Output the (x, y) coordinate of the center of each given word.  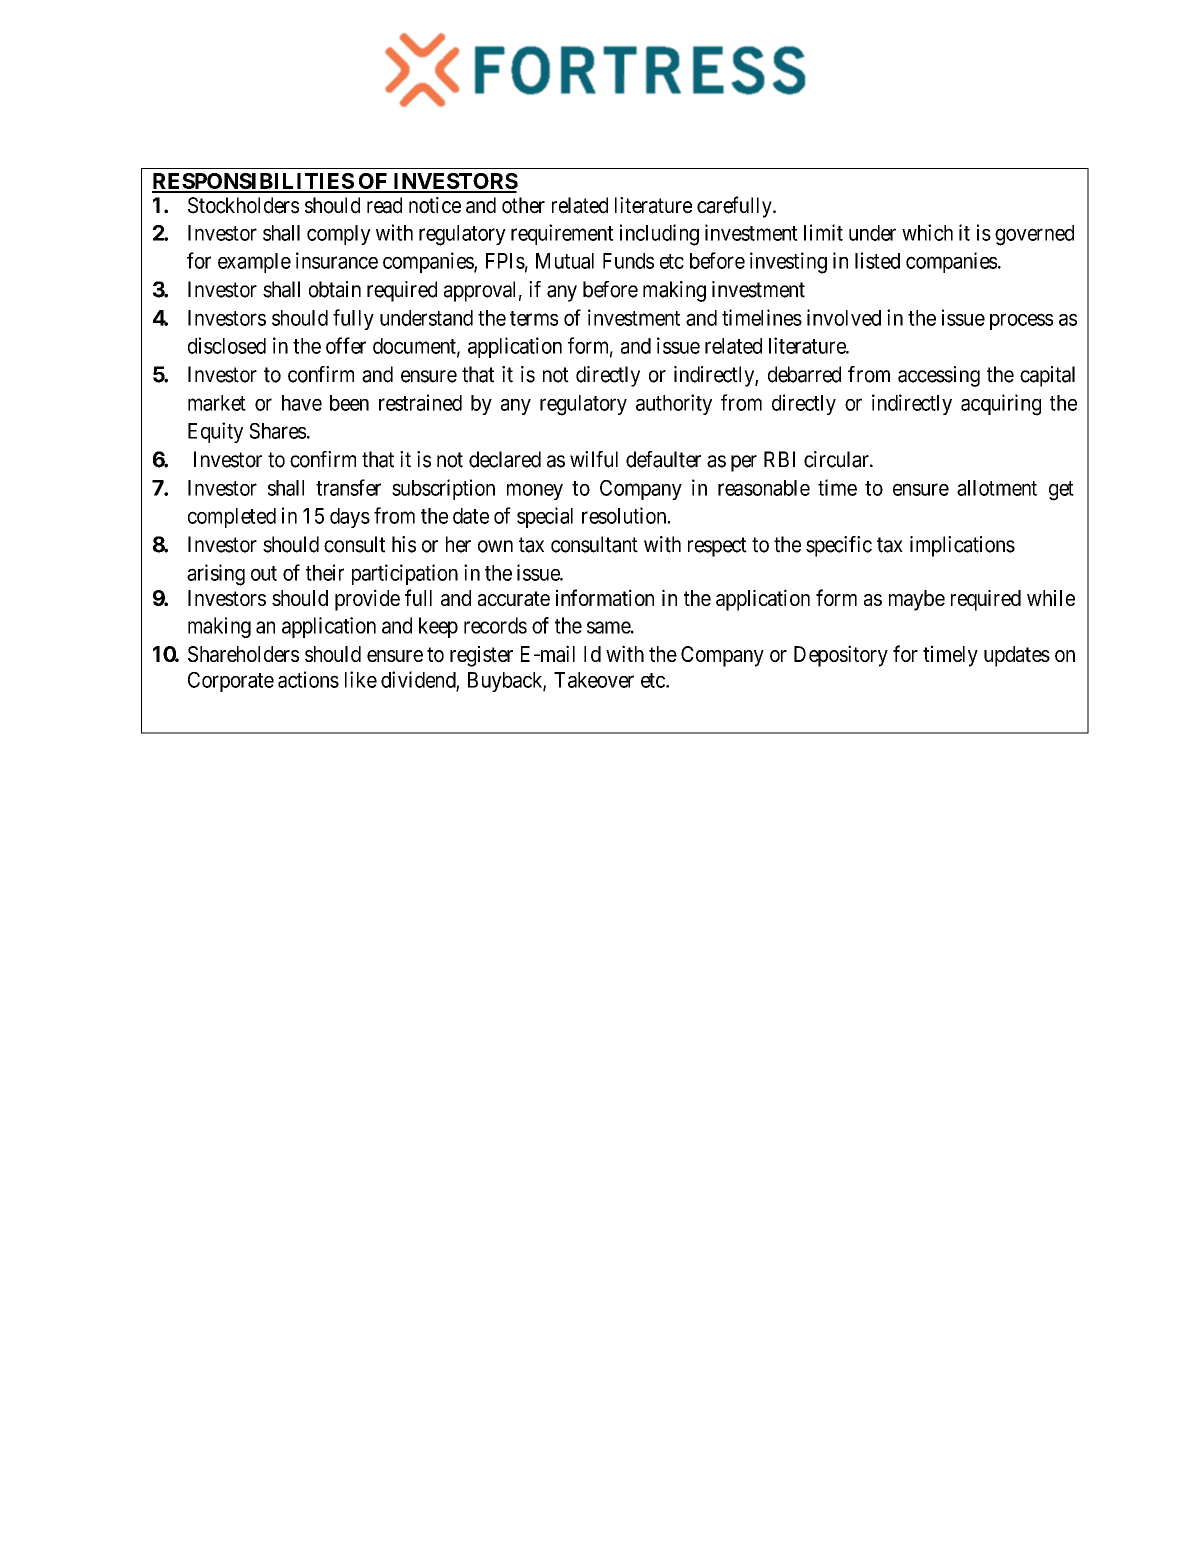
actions (308, 679)
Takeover (594, 680)
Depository (841, 656)
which (927, 232)
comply (339, 235)
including (659, 235)
